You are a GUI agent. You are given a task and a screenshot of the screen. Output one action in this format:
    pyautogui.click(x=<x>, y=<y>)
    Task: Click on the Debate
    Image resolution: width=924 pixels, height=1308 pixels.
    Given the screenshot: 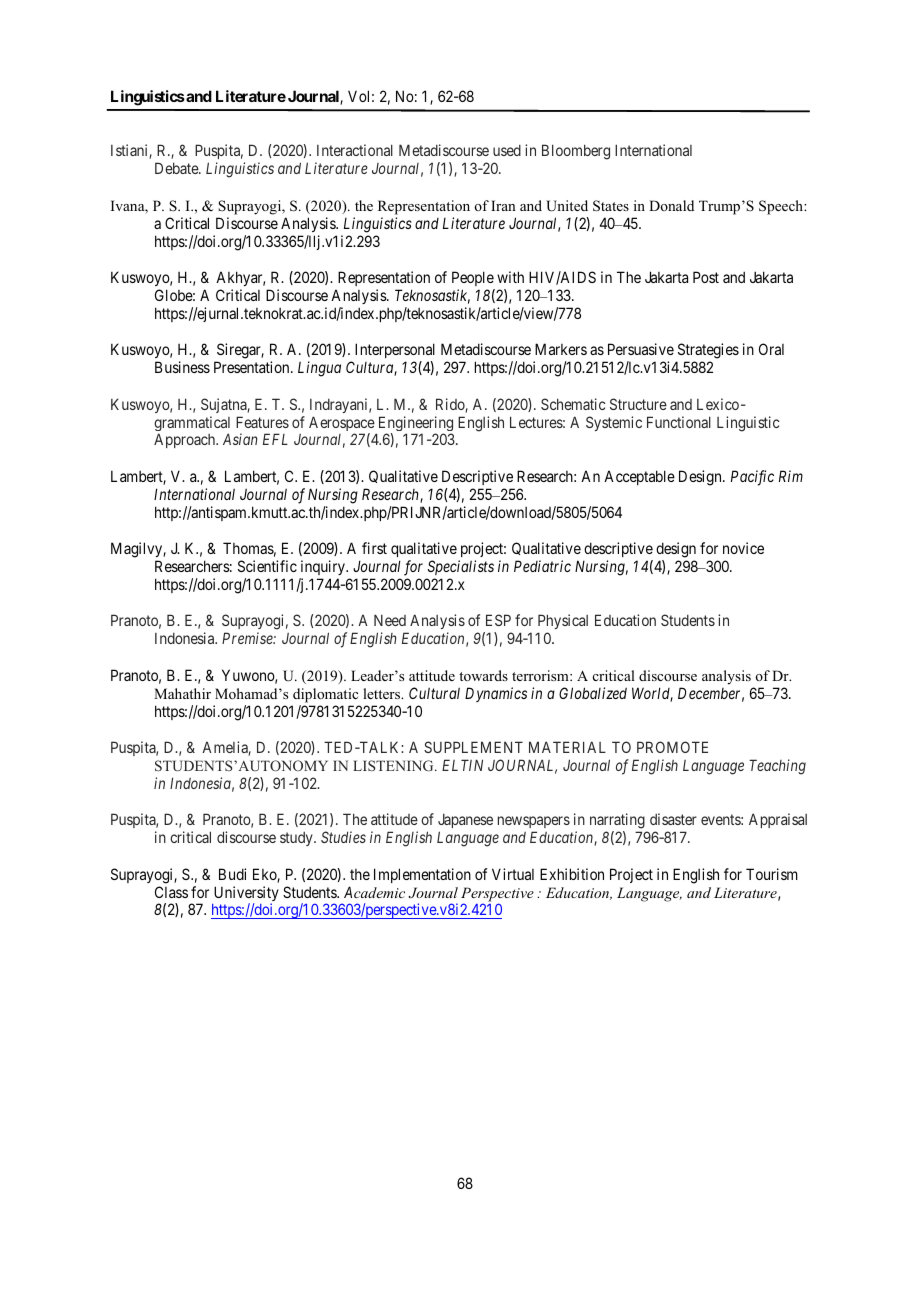 What is the action you would take?
    pyautogui.click(x=177, y=168)
